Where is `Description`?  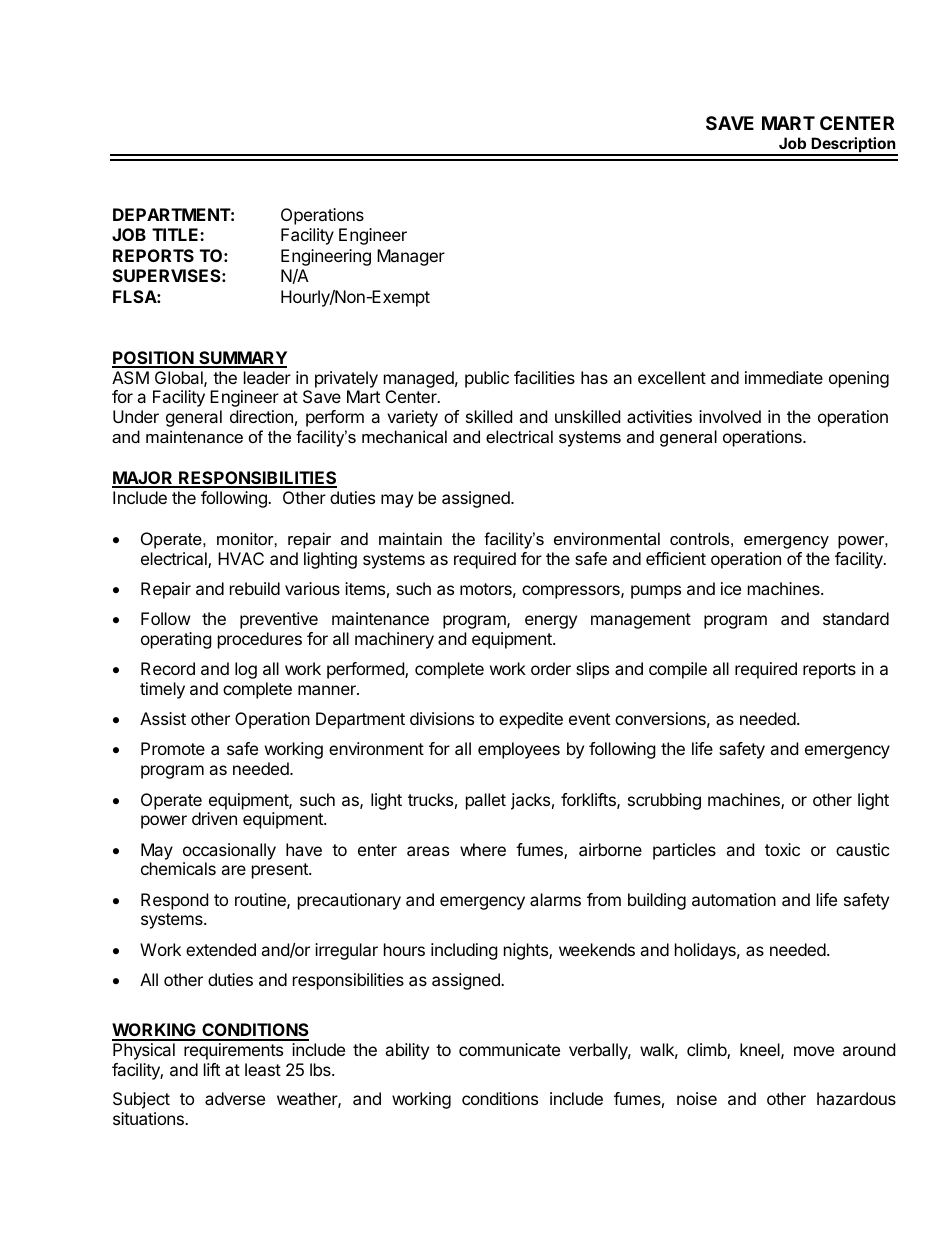
Description is located at coordinates (853, 146).
